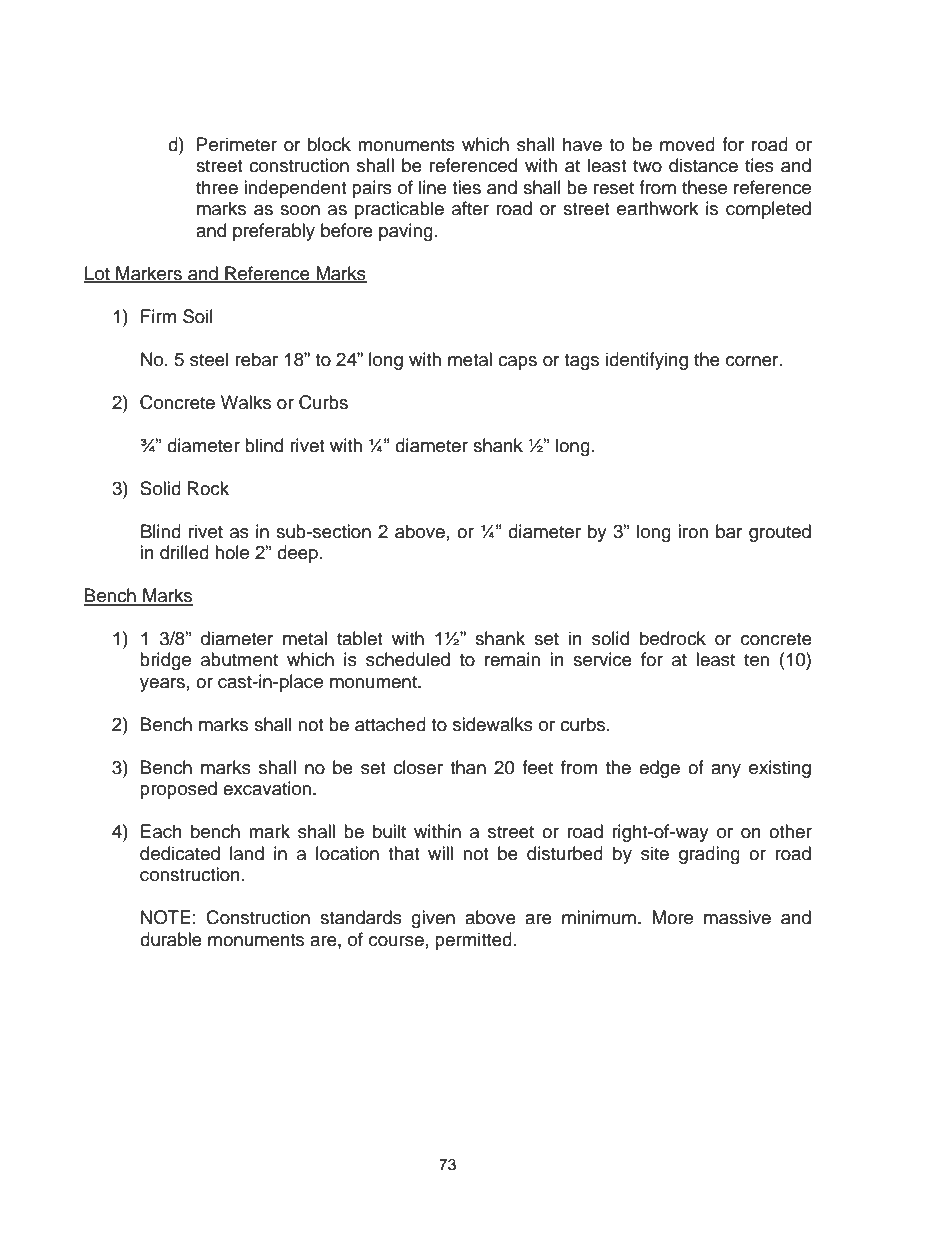 Image resolution: width=952 pixels, height=1233 pixels. What do you see at coordinates (433, 187) in the screenshot?
I see `line` at bounding box center [433, 187].
